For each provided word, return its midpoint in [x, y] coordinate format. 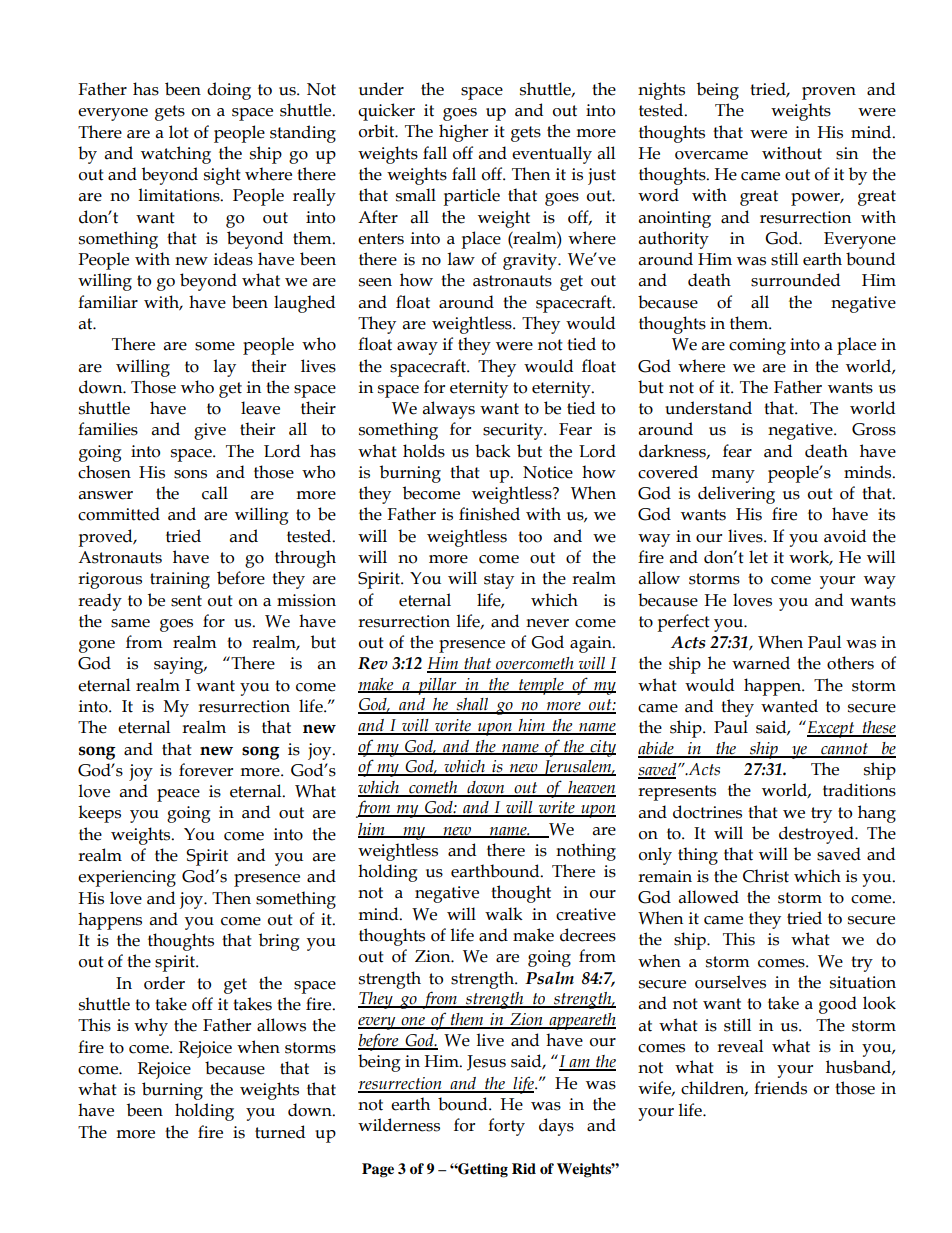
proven [829, 93]
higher [463, 133]
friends [780, 1088]
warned [761, 663]
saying [180, 665]
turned [280, 1132]
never [547, 623]
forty [506, 1127]
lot [179, 132]
